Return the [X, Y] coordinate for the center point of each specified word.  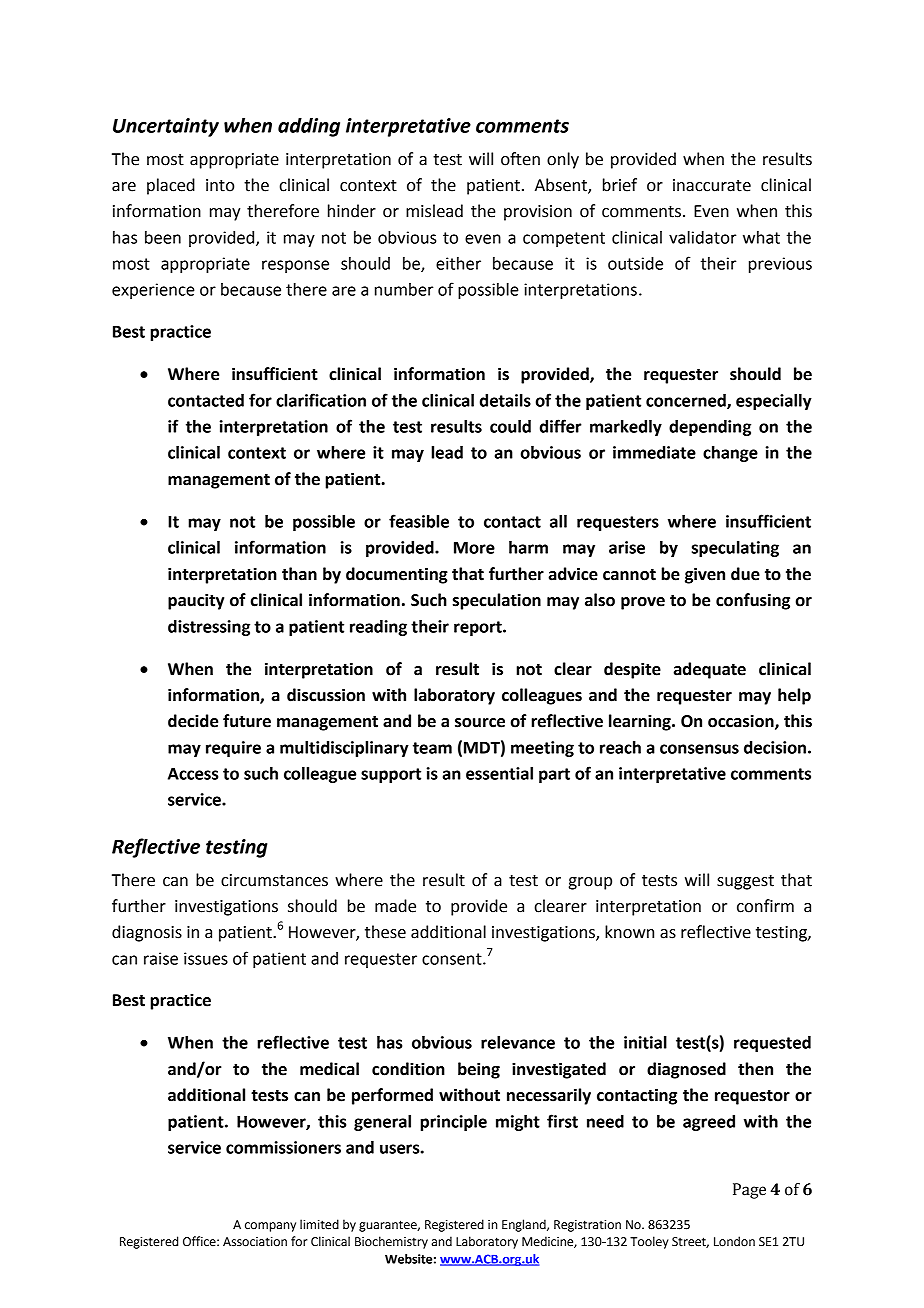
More [474, 548]
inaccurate [712, 185]
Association [255, 1242]
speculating [735, 549]
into [220, 185]
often [520, 159]
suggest [745, 882]
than [299, 574]
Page [749, 1191]
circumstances [274, 880]
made [395, 906]
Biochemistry [391, 1242]
